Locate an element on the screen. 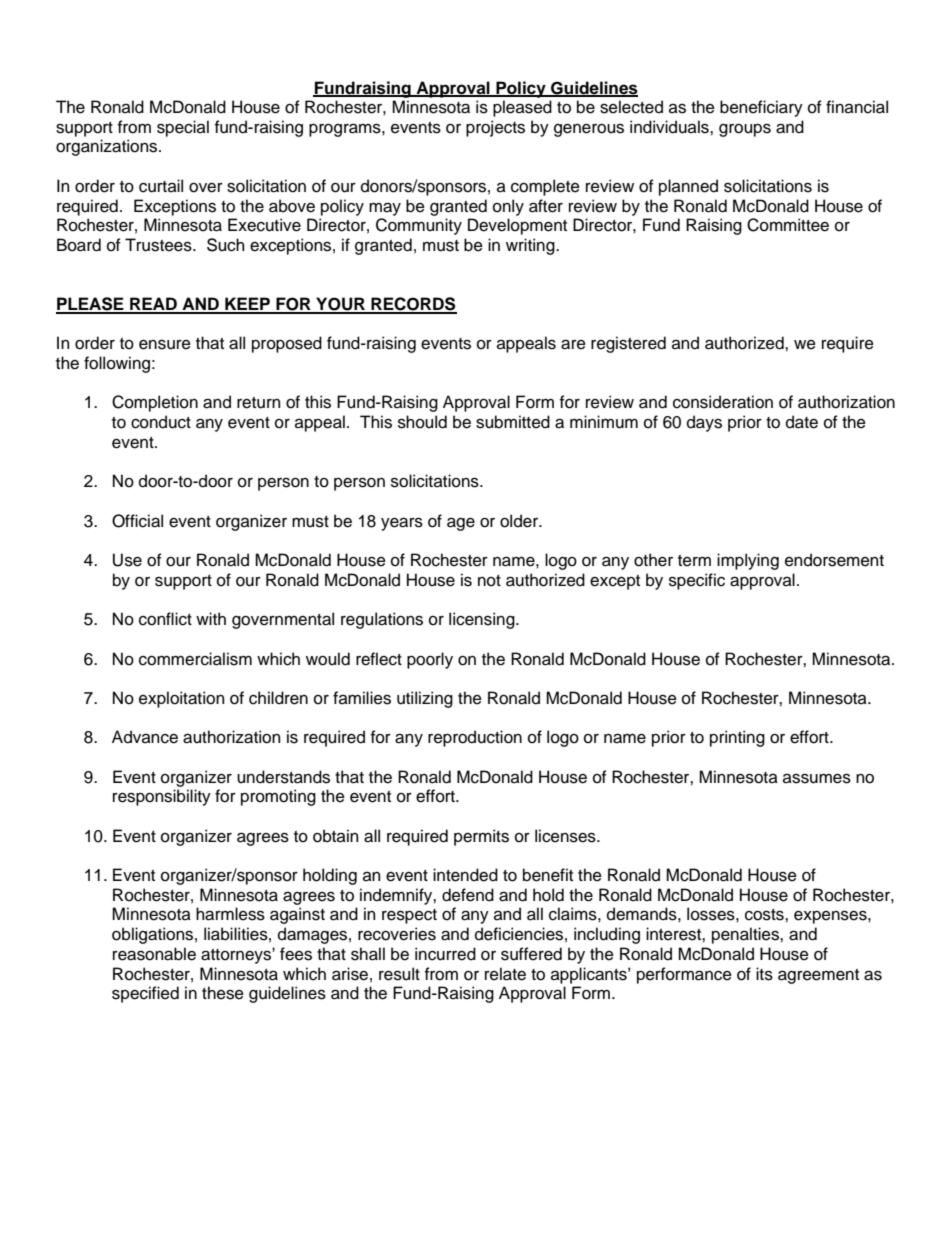 The width and height of the screenshot is (952, 1233). utilizing is located at coordinates (425, 699).
